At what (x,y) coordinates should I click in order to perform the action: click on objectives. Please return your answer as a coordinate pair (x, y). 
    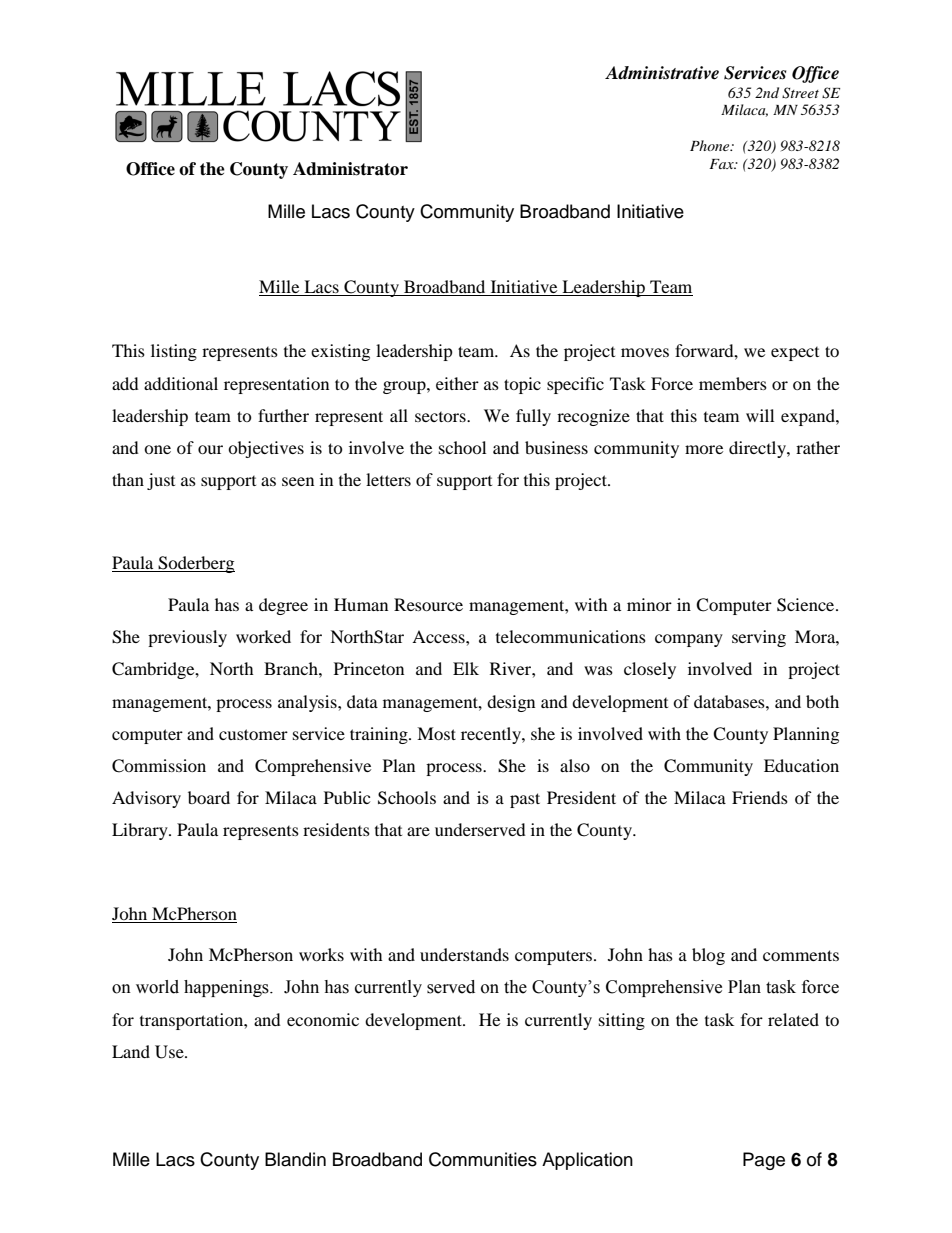
    Looking at the image, I should click on (266, 449).
